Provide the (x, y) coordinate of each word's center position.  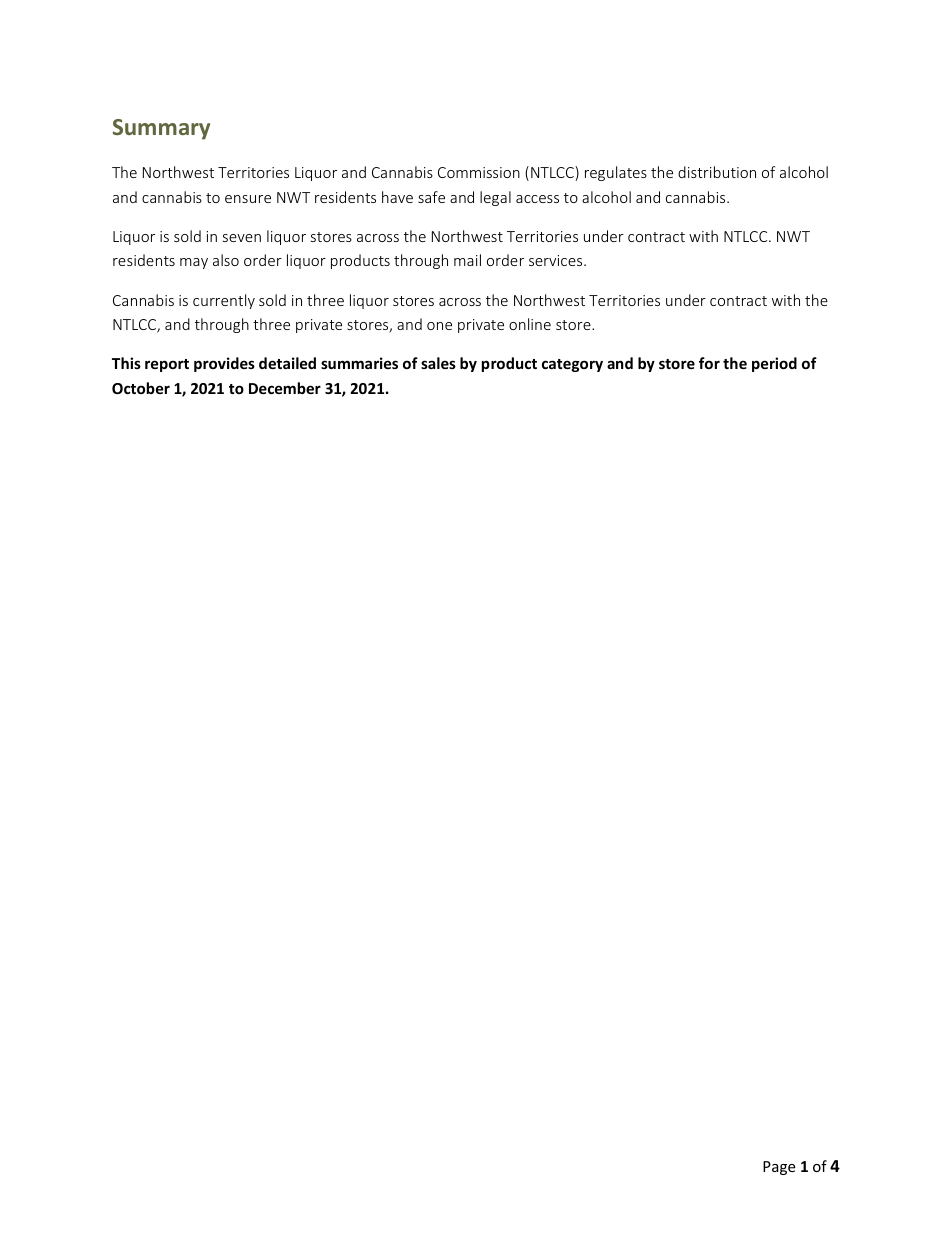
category (572, 365)
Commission (479, 172)
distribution (717, 172)
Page (779, 1168)
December (285, 388)
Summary (161, 129)
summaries (359, 363)
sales (438, 363)
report (167, 365)
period (774, 364)
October (141, 388)
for (709, 363)
